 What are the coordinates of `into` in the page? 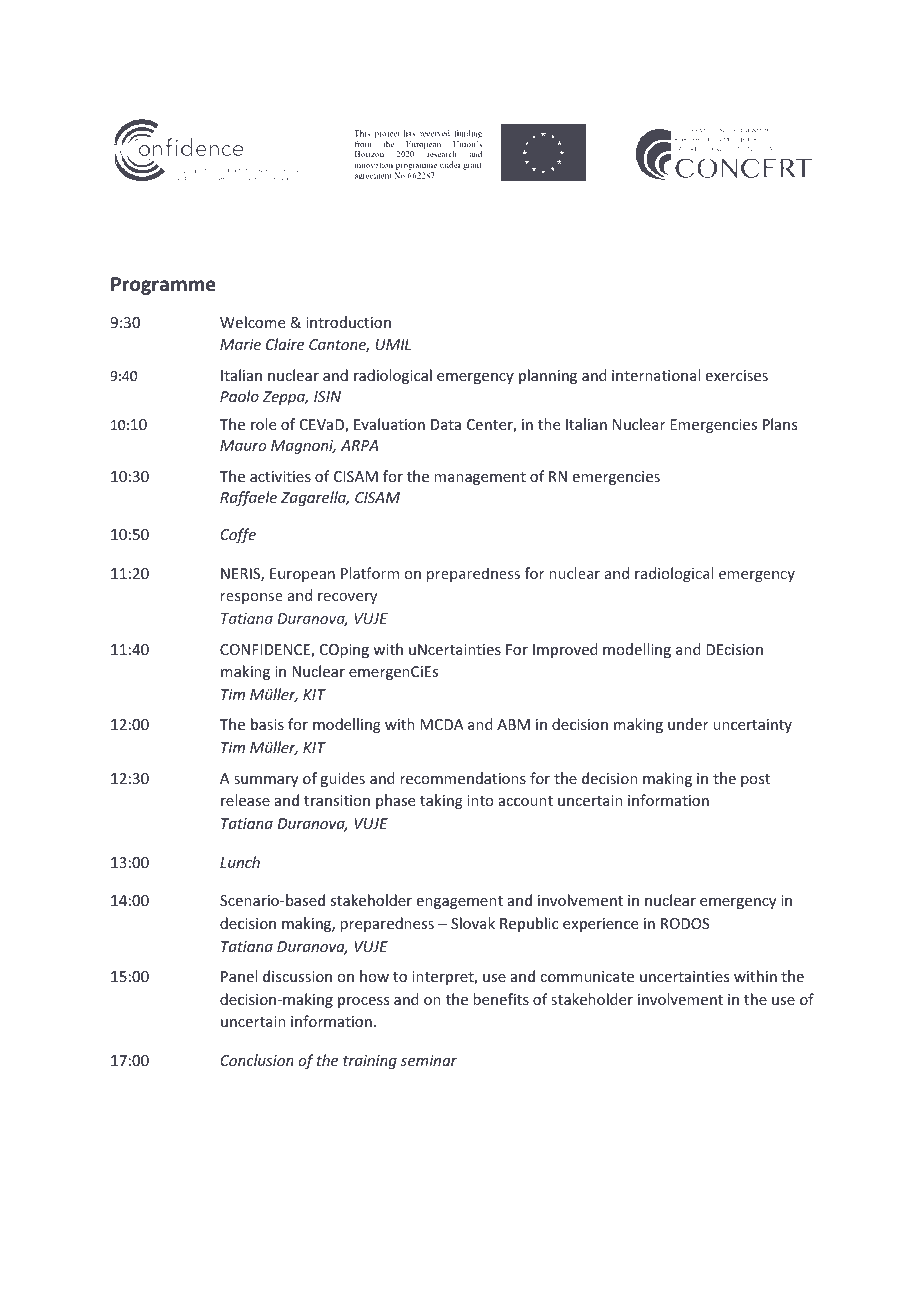 It's located at (480, 800).
